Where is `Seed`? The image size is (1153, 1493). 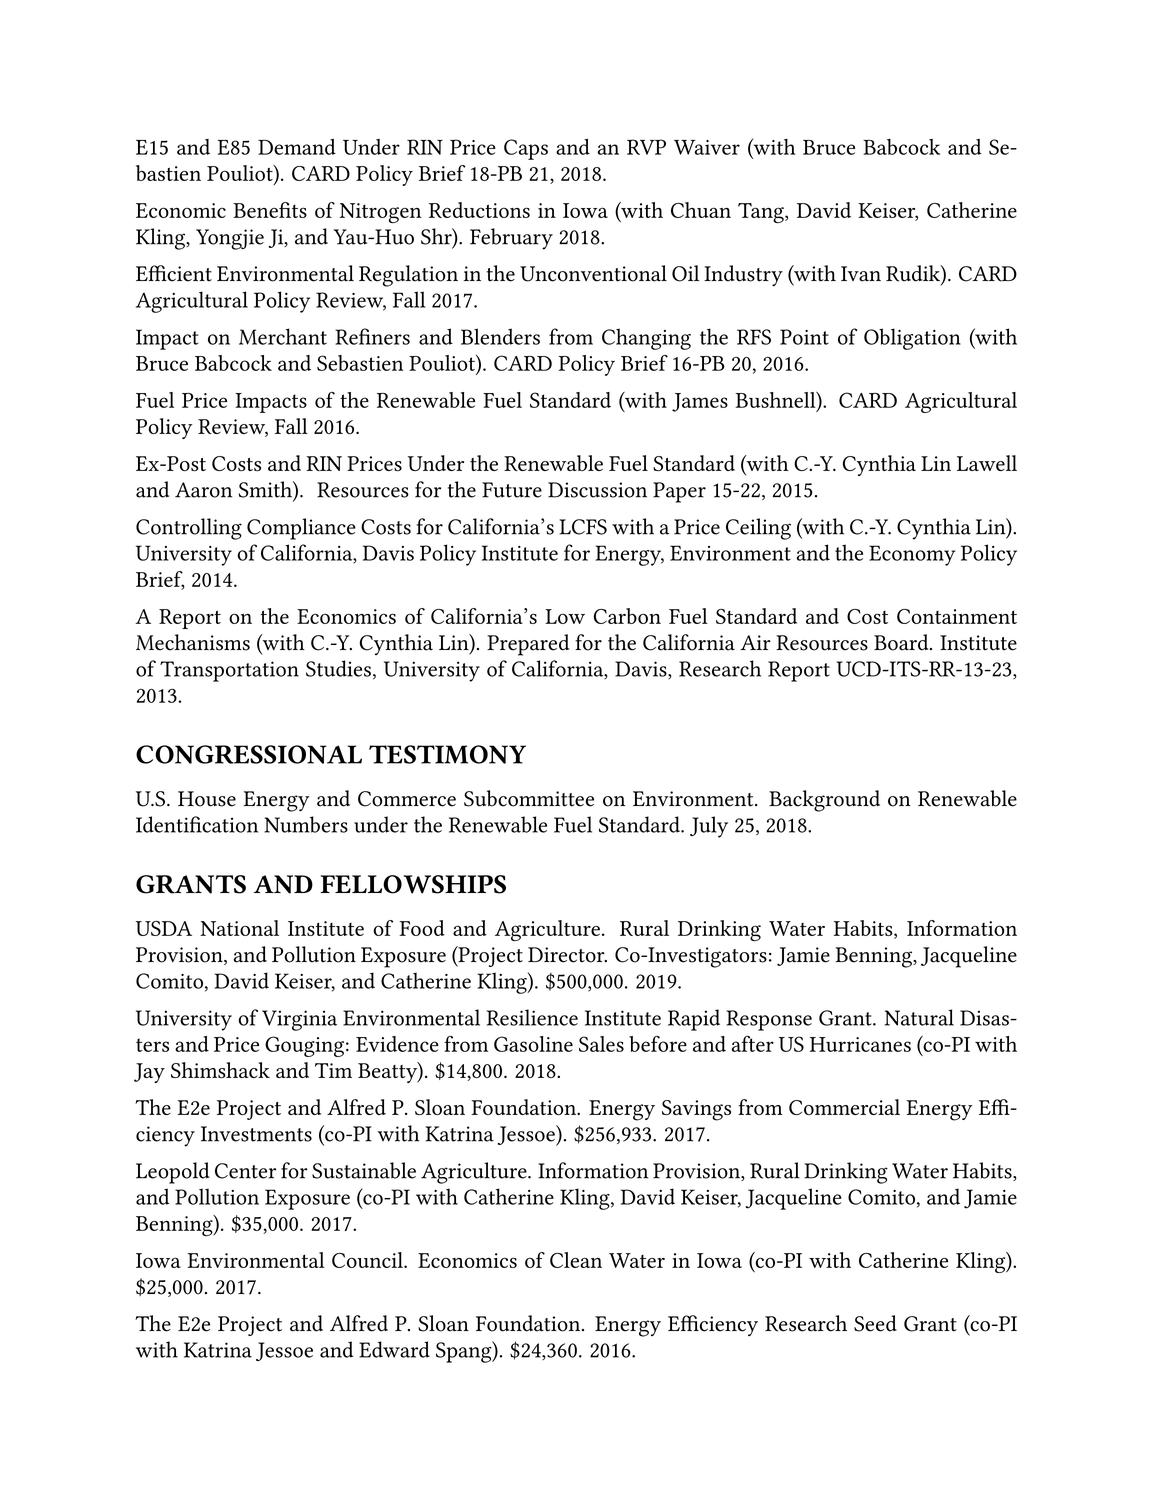 Seed is located at coordinates (875, 1323).
